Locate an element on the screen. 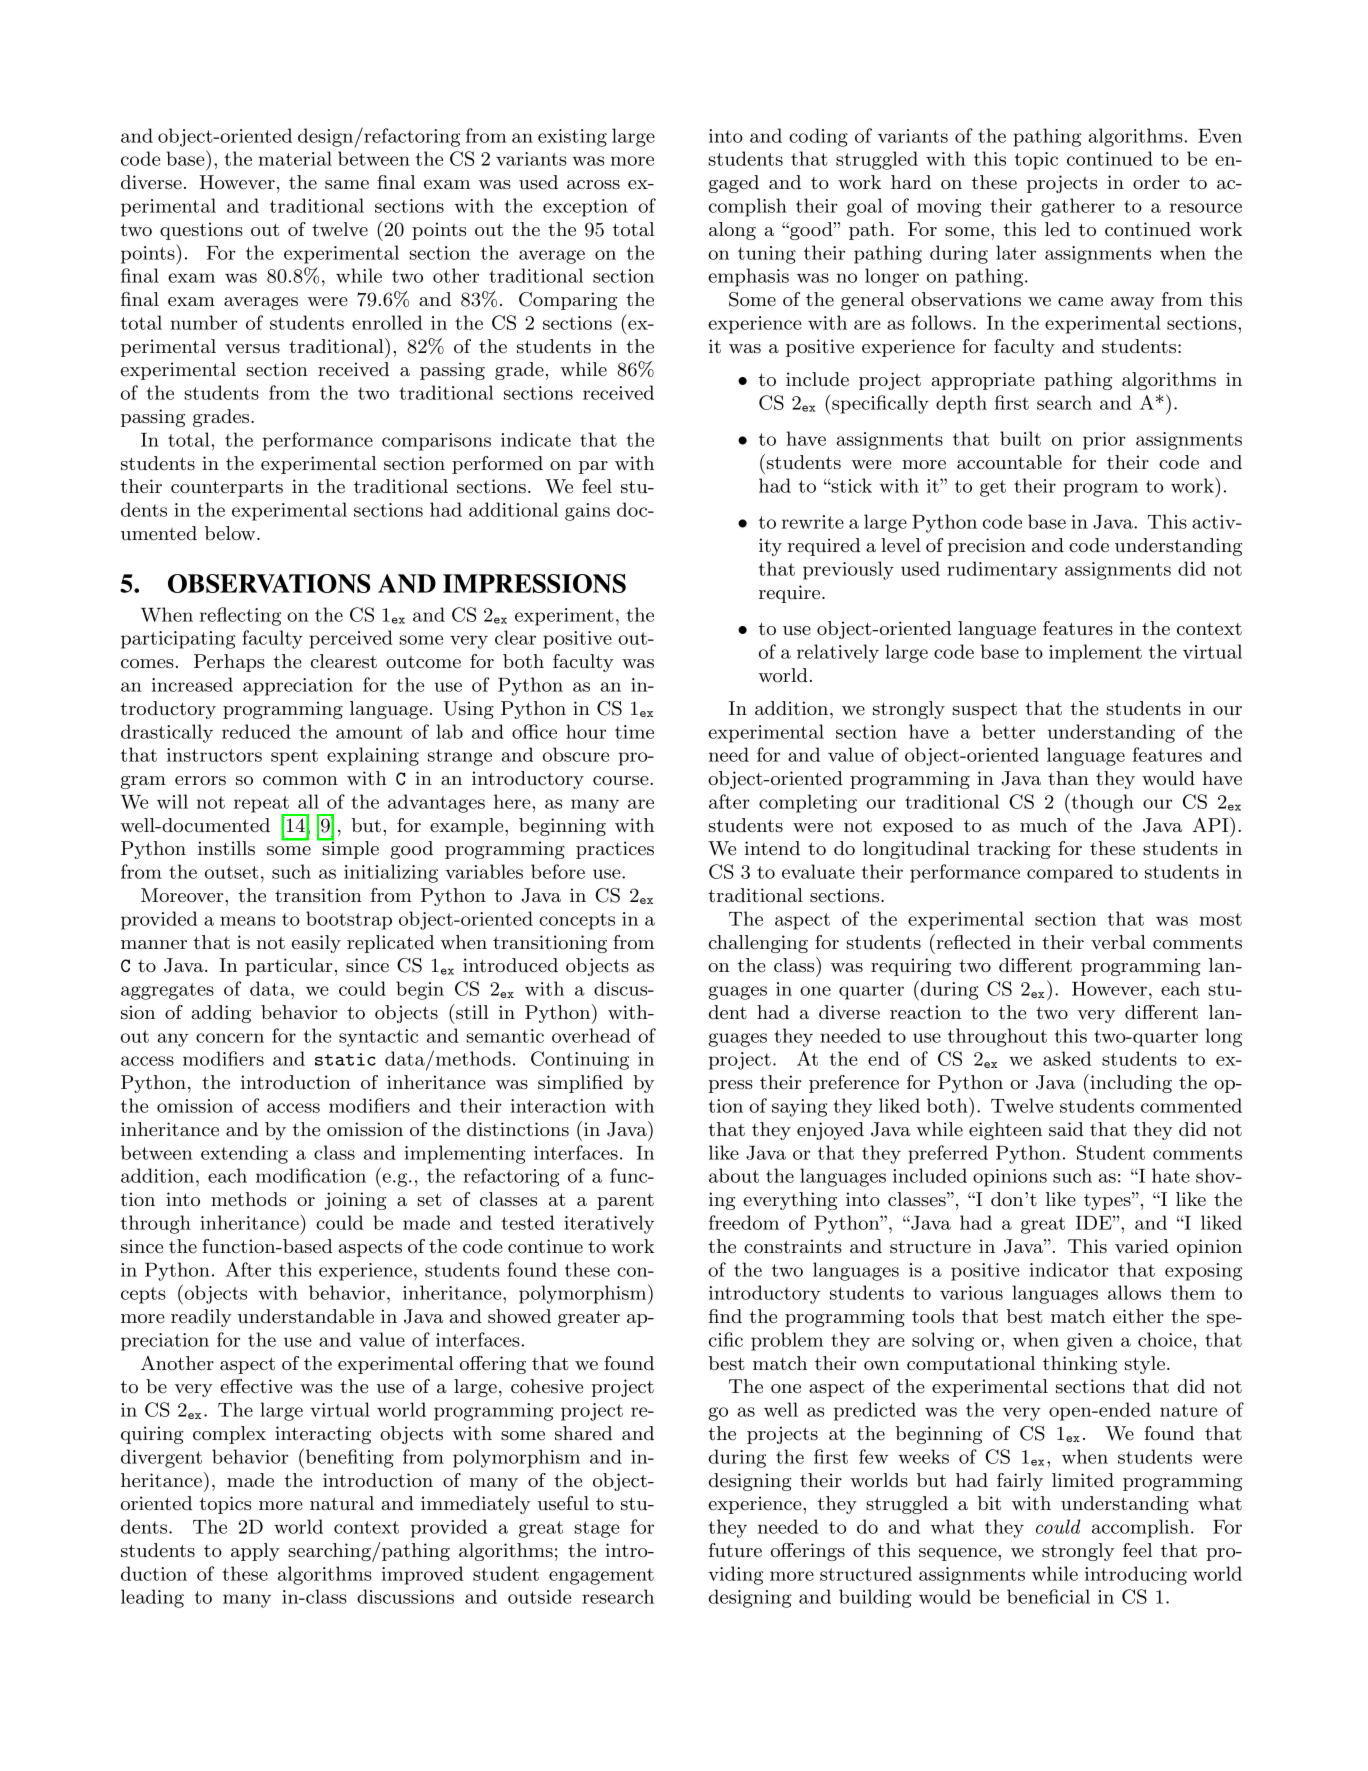 This screenshot has height=1771, width=1368. including is located at coordinates (1130, 1084).
